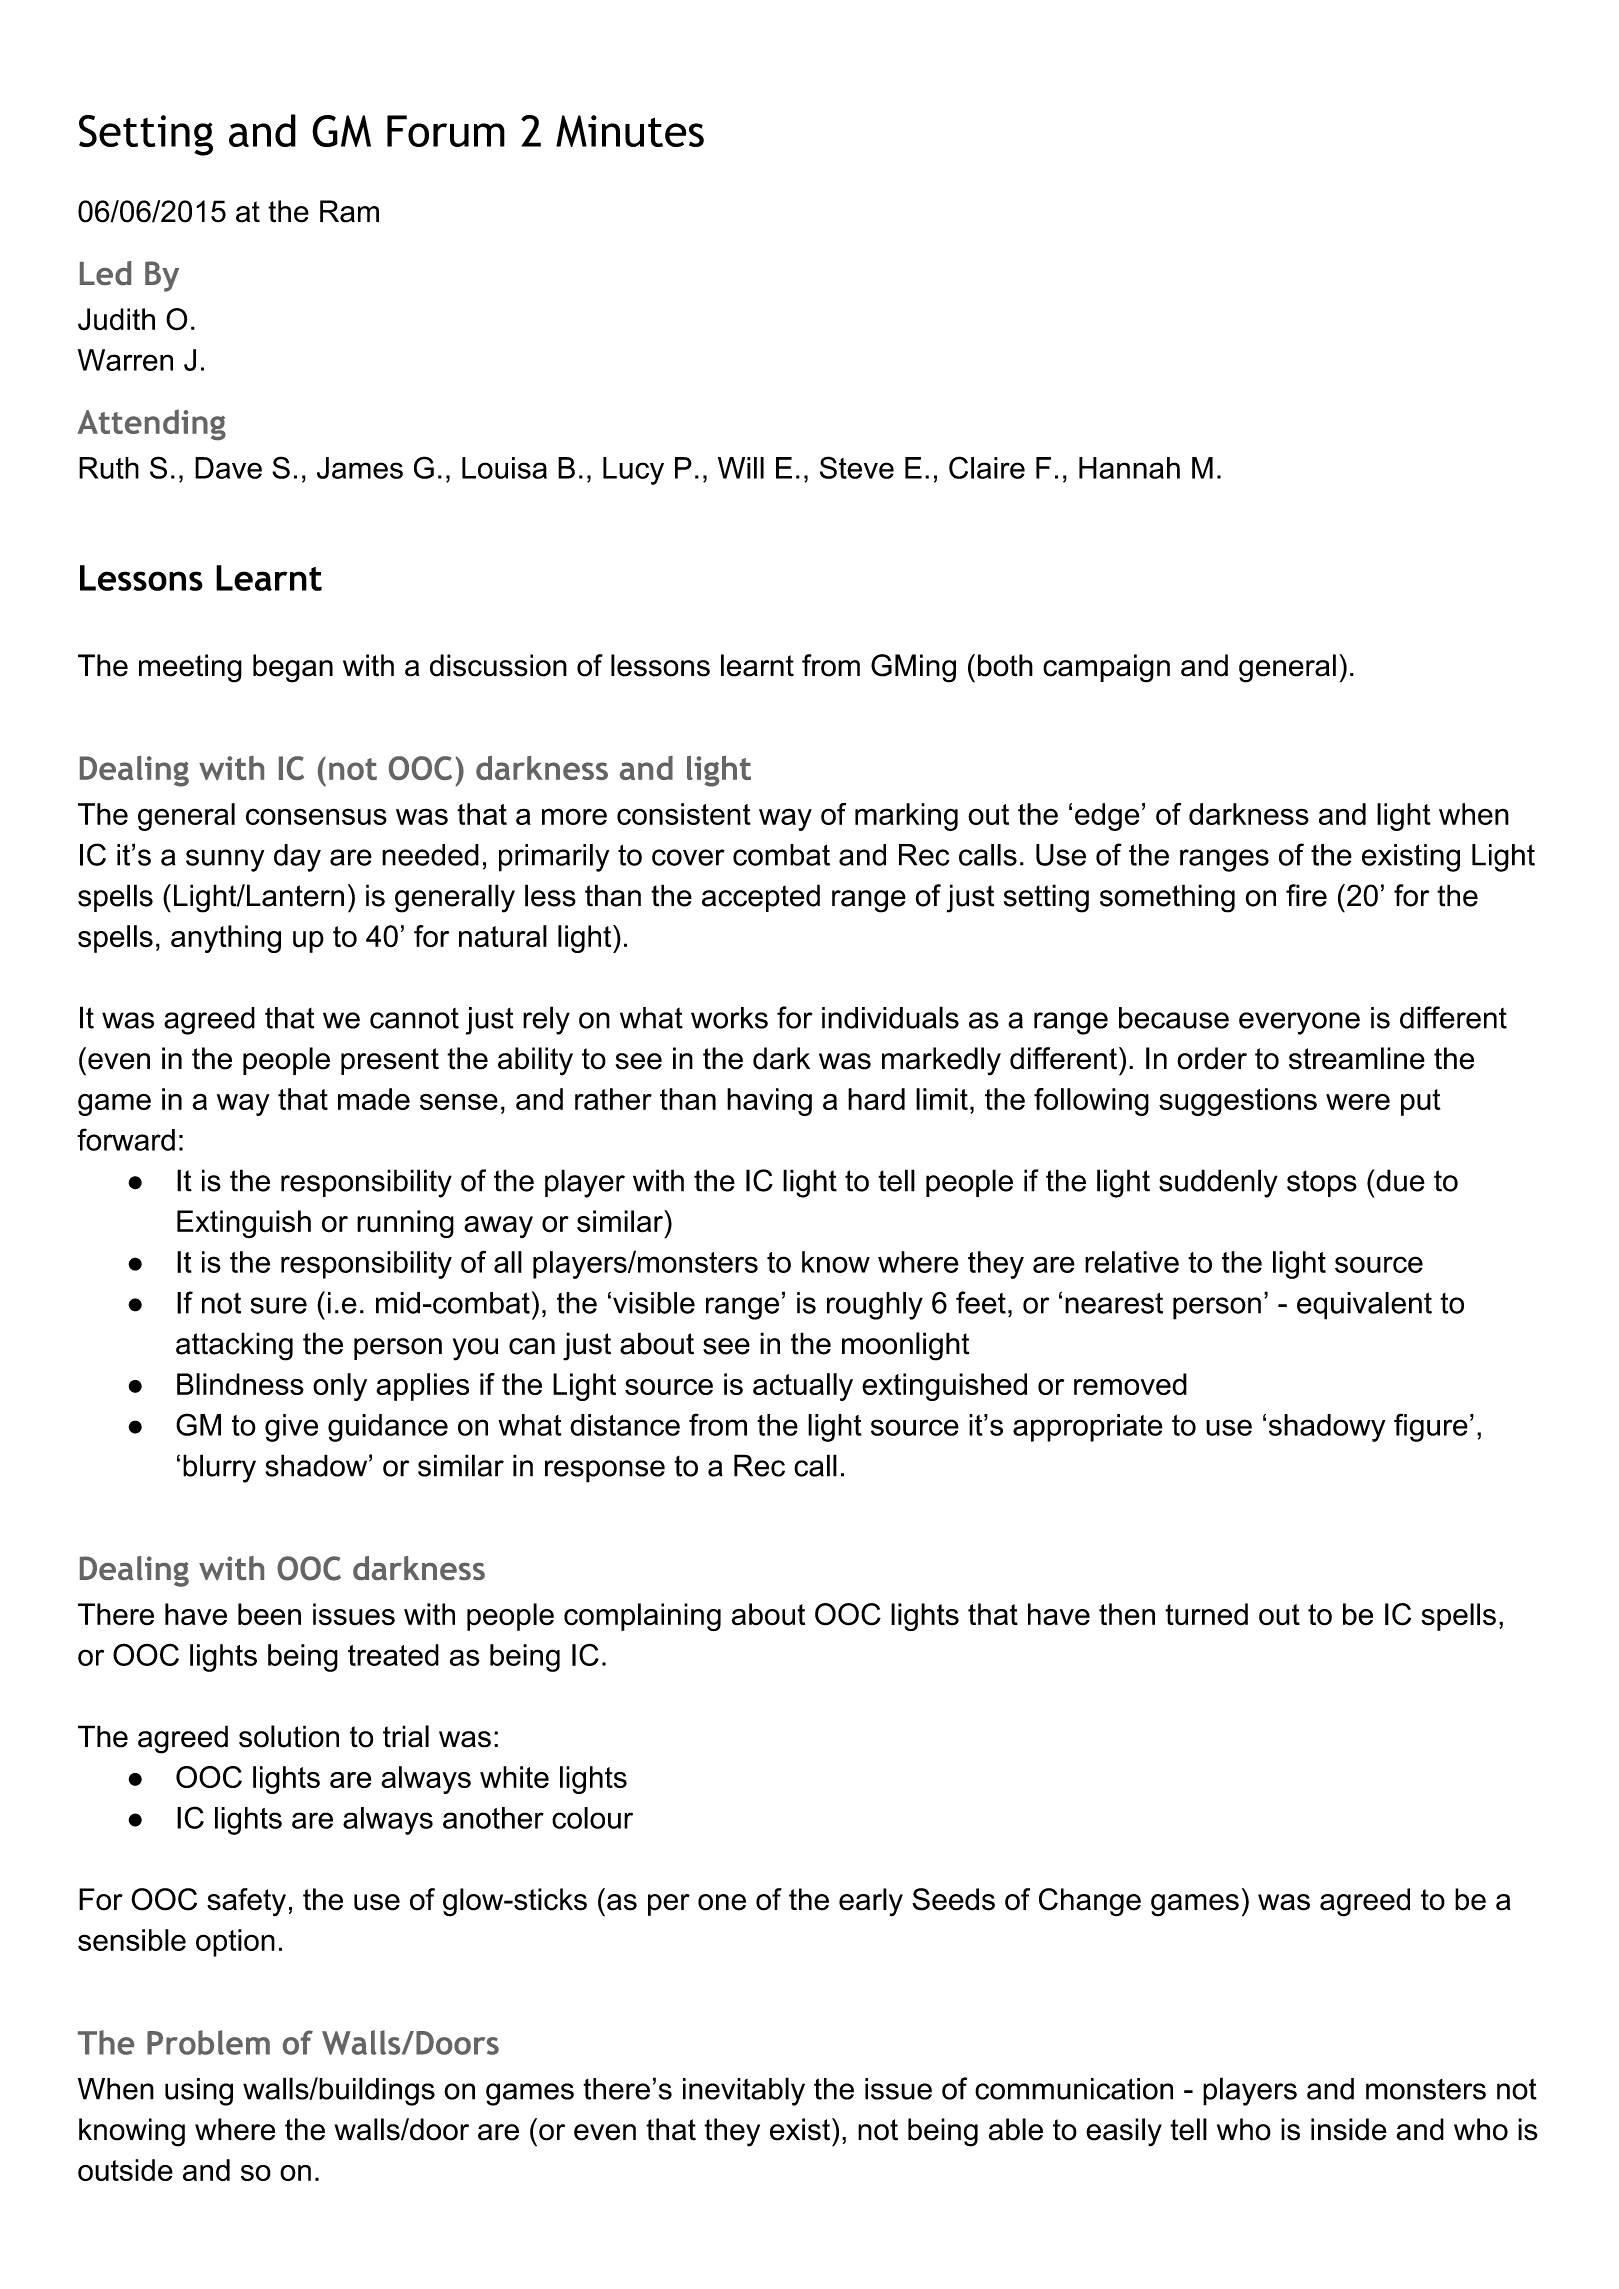 This screenshot has height=2289, width=1619. Describe the element at coordinates (297, 858) in the screenshot. I see `day` at that location.
